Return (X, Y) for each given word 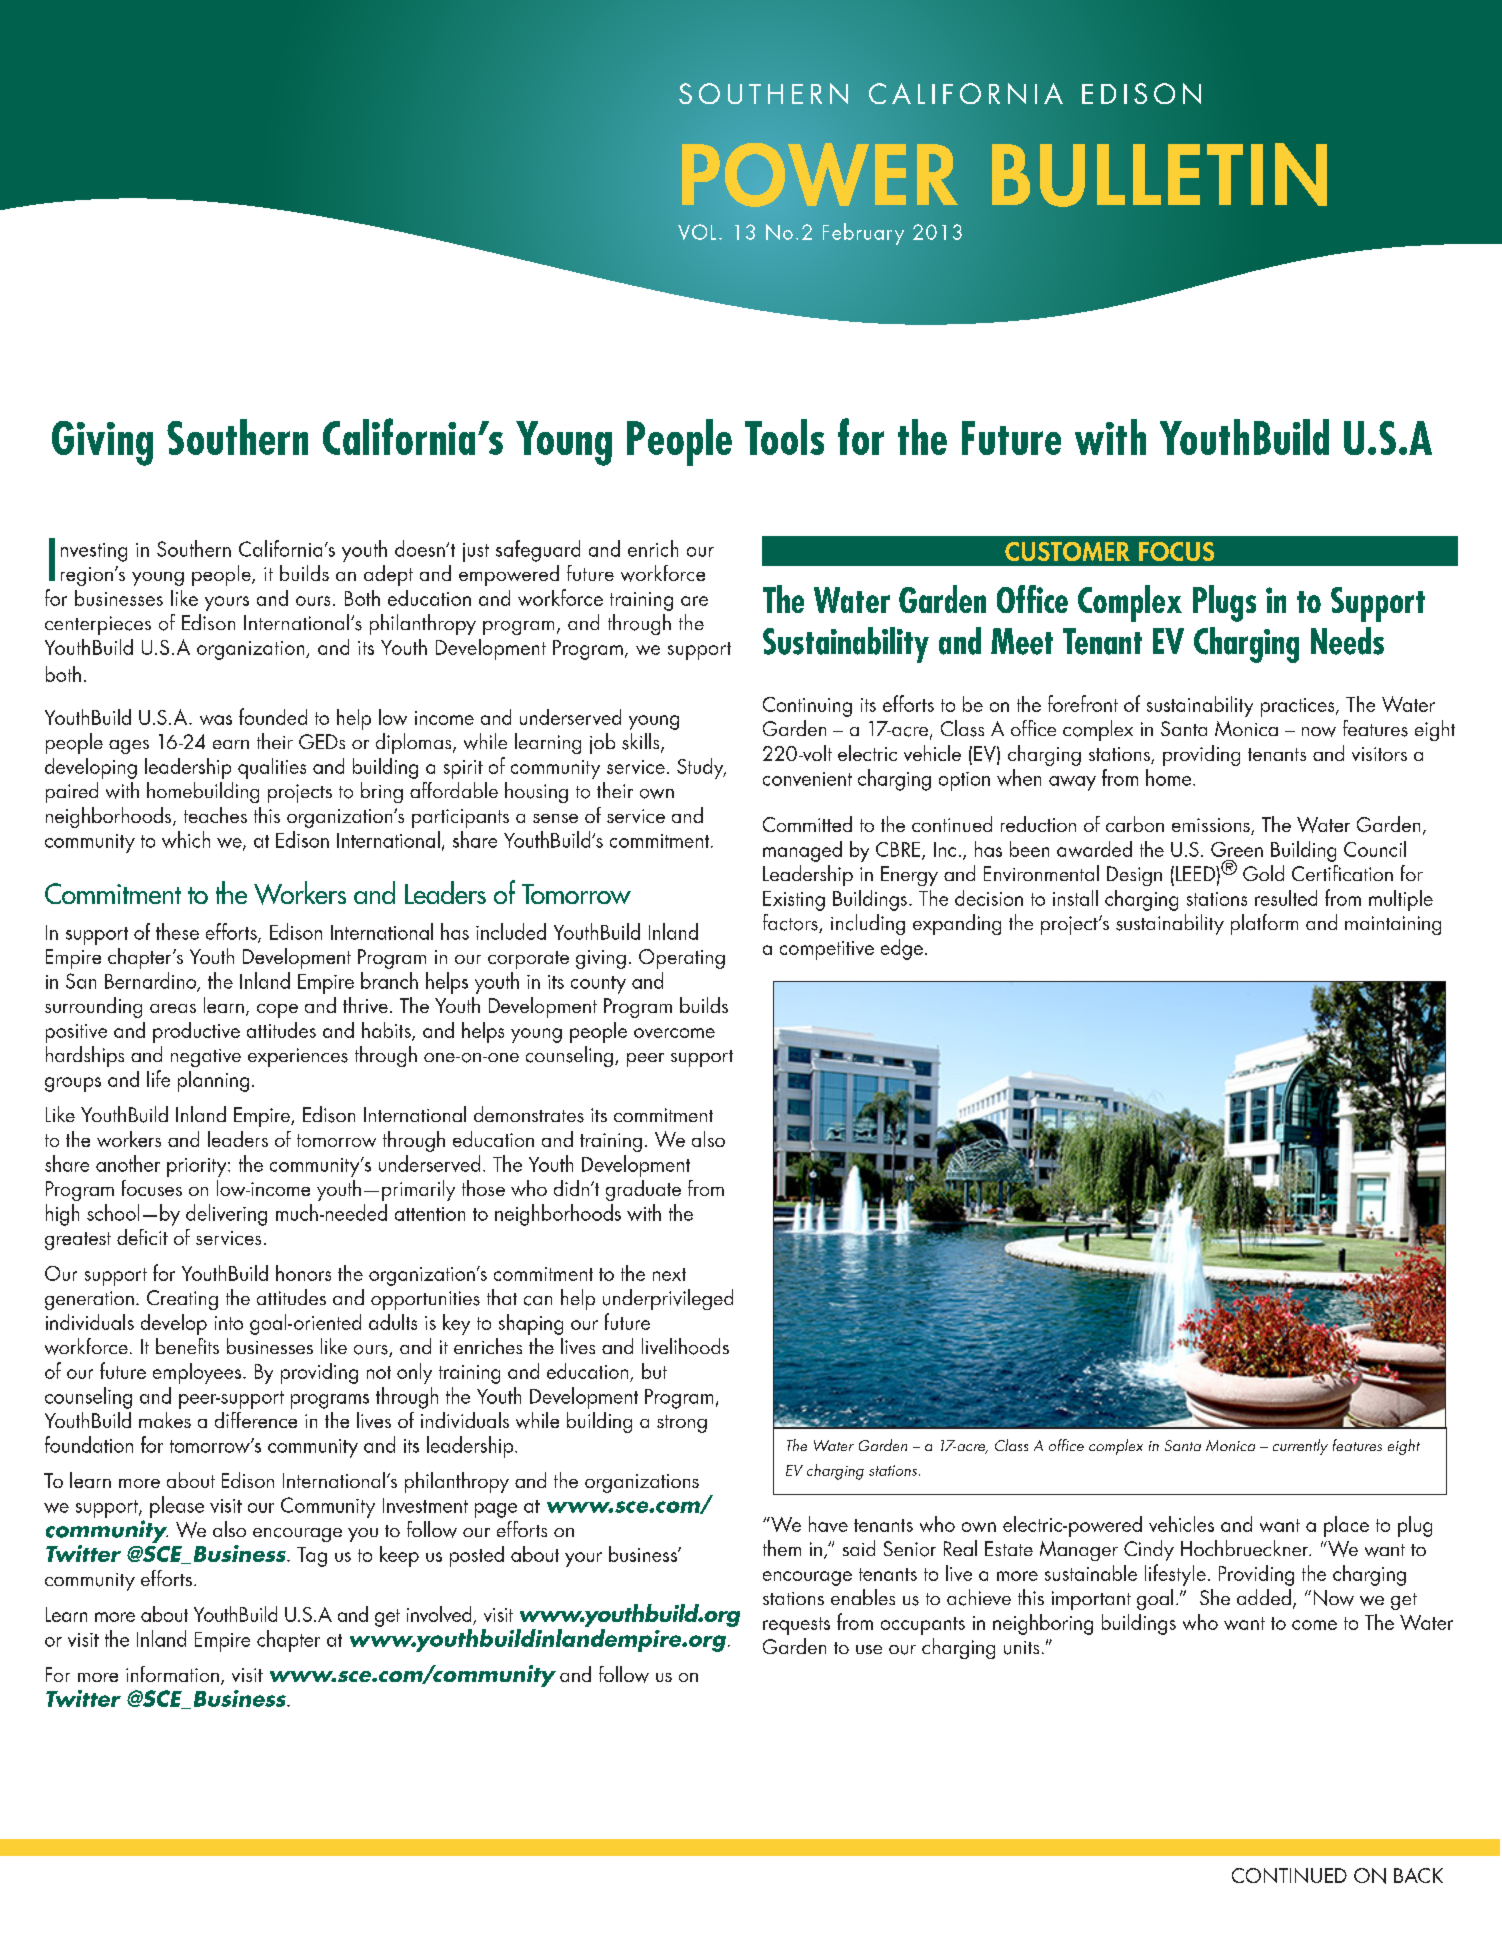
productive (196, 1032)
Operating (682, 959)
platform (1264, 924)
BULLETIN (1159, 175)
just (476, 552)
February (863, 234)
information (172, 1674)
